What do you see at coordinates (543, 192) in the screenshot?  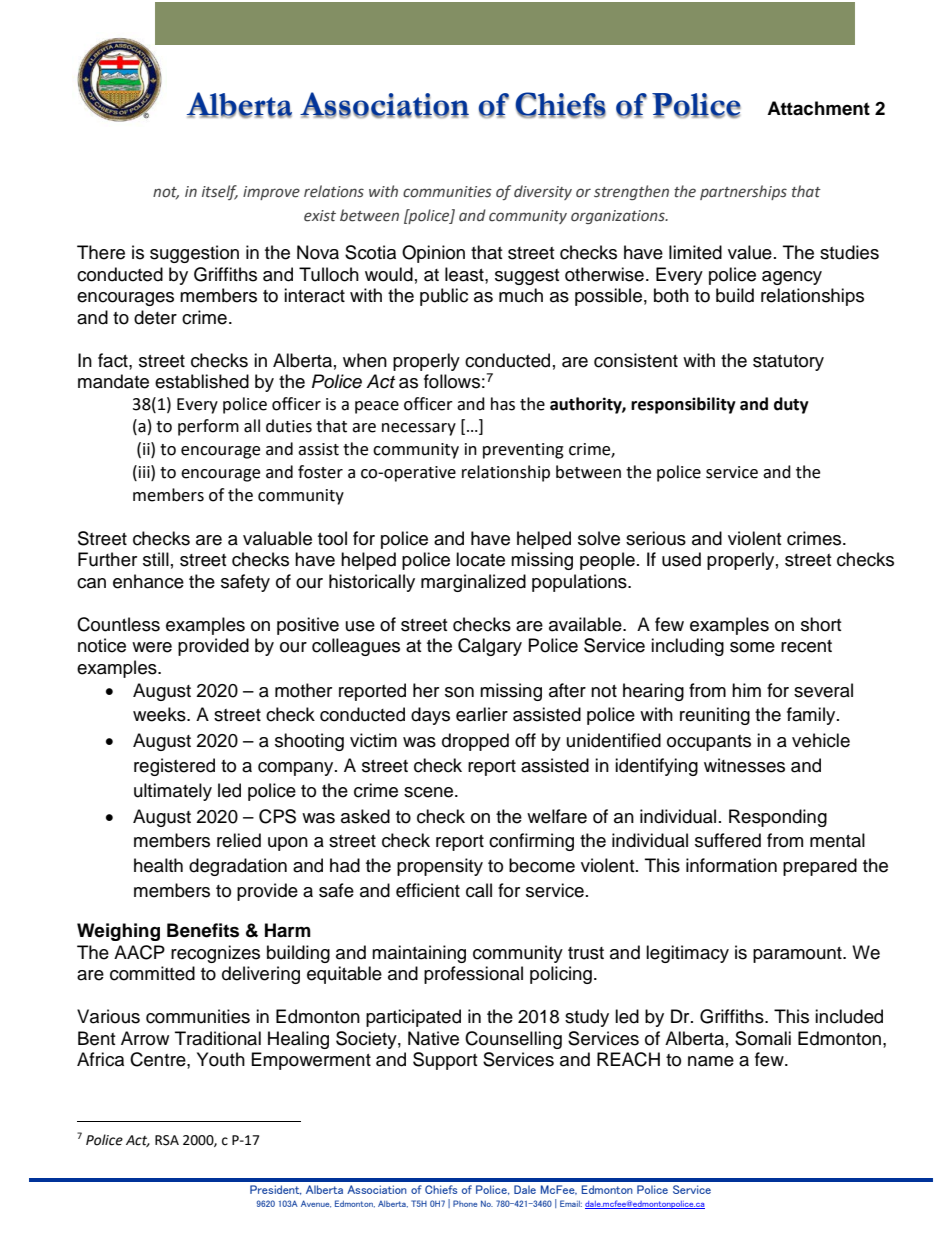 I see `diversity` at bounding box center [543, 192].
